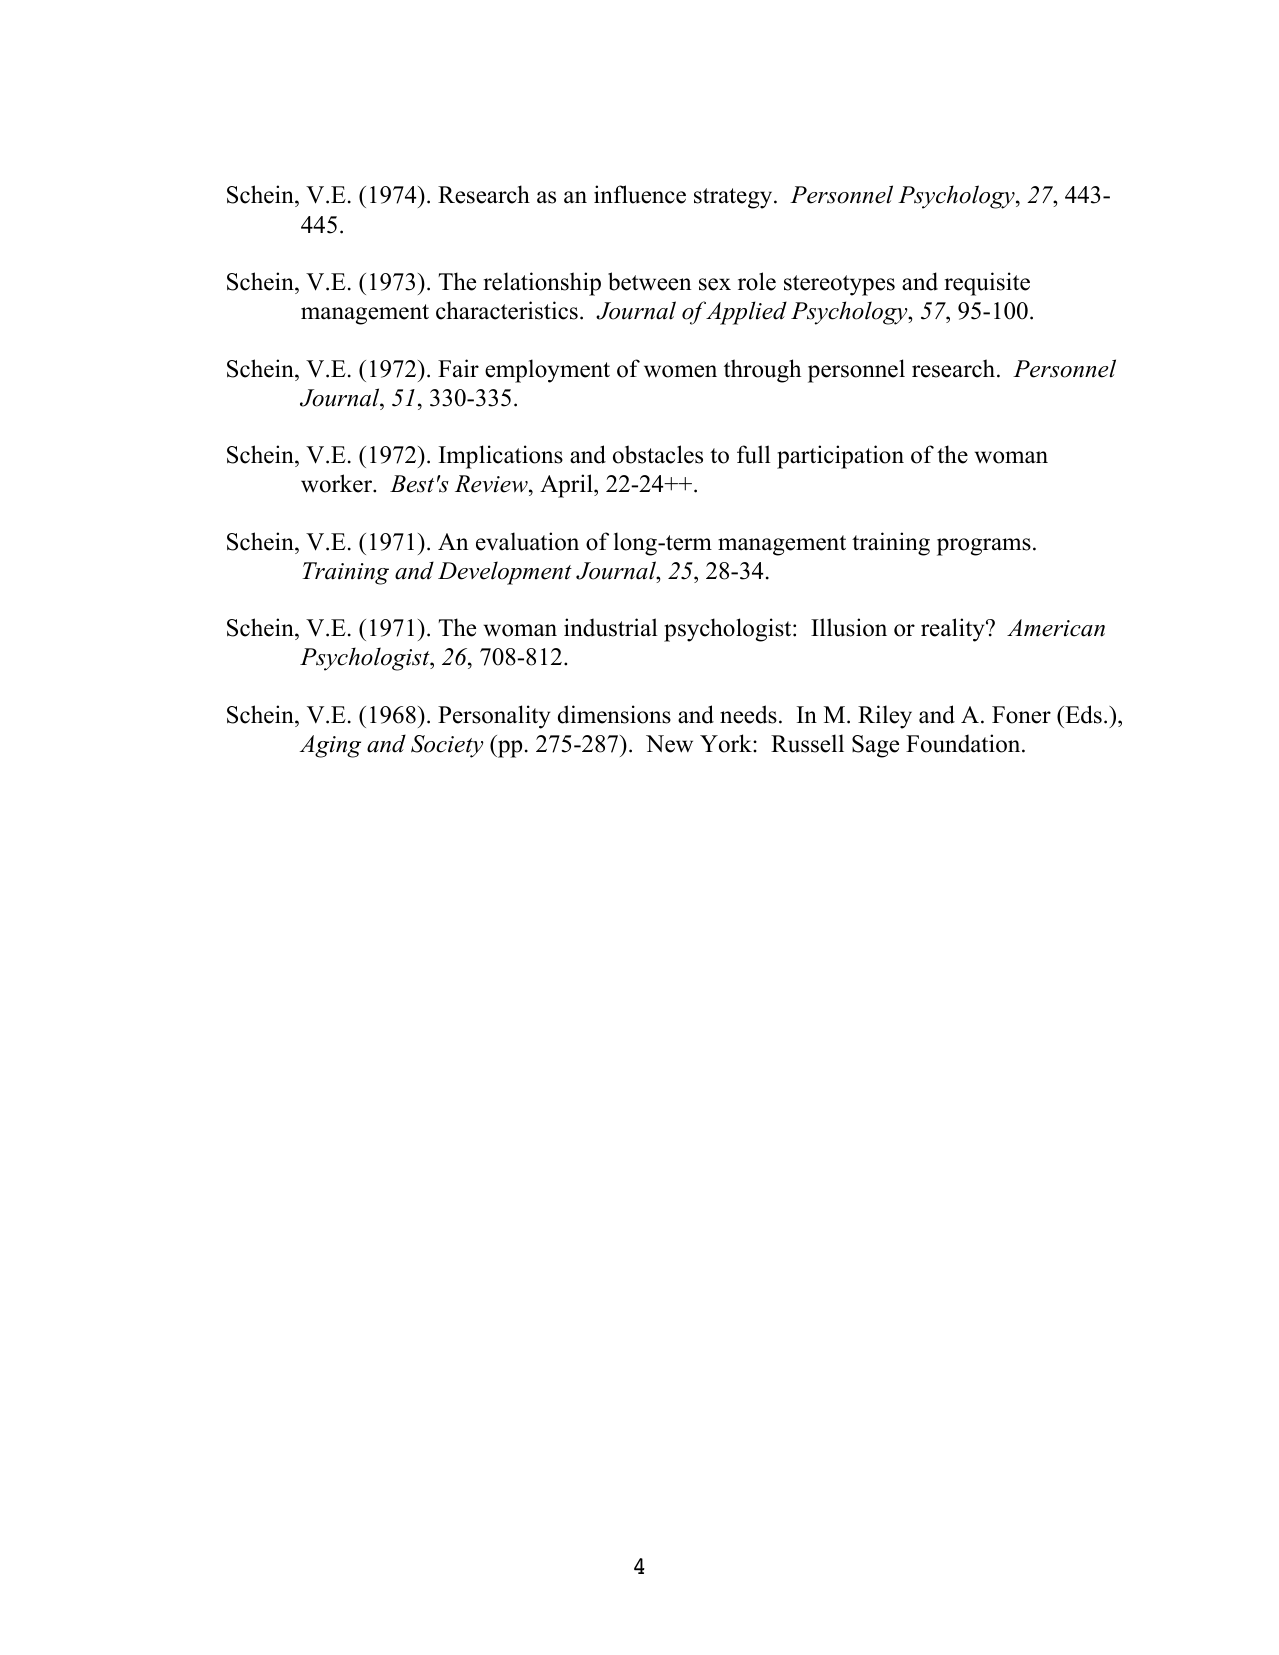 This screenshot has width=1279, height=1655. Describe the element at coordinates (734, 198) in the screenshot. I see `strategy` at that location.
